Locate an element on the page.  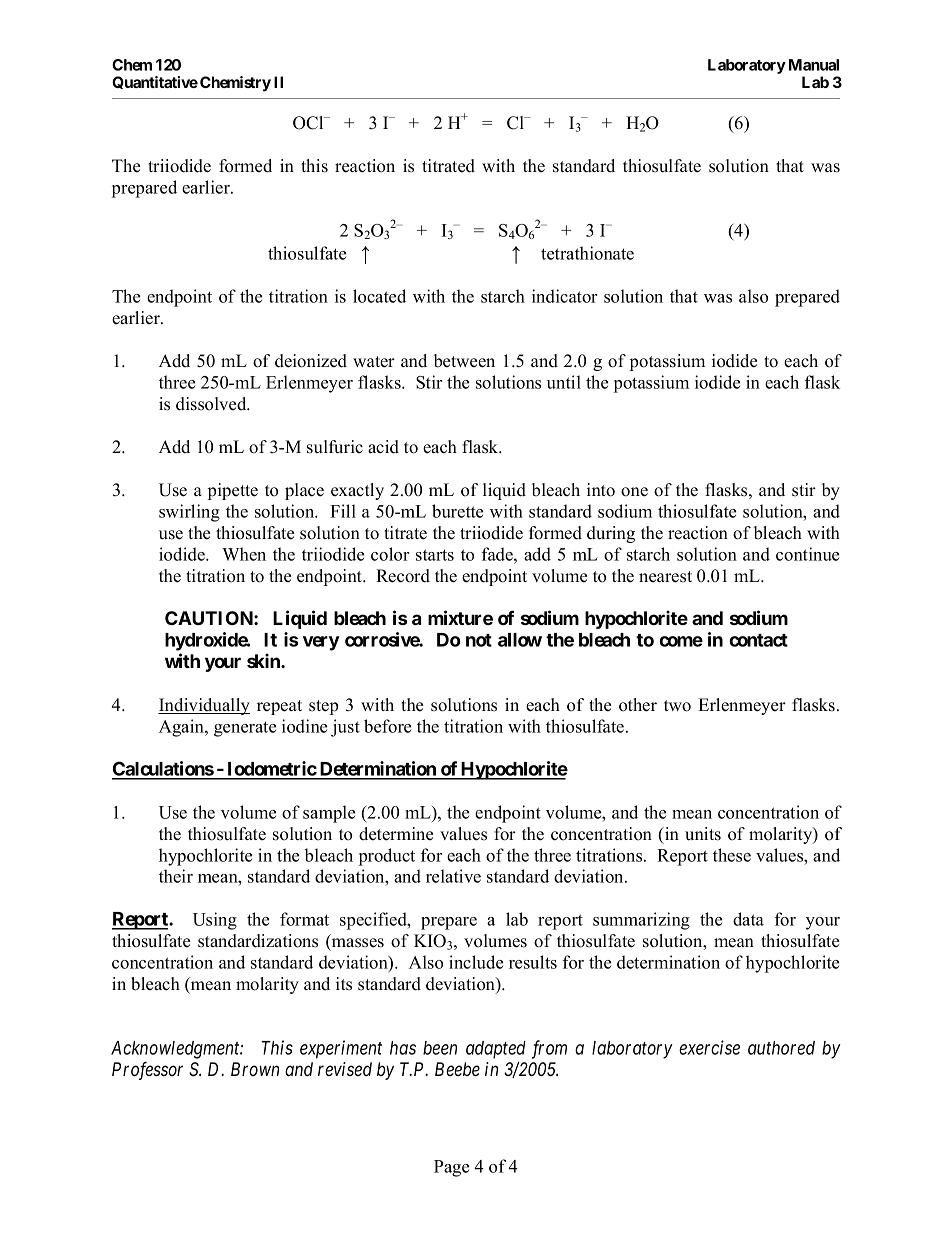
located is located at coordinates (379, 296).
